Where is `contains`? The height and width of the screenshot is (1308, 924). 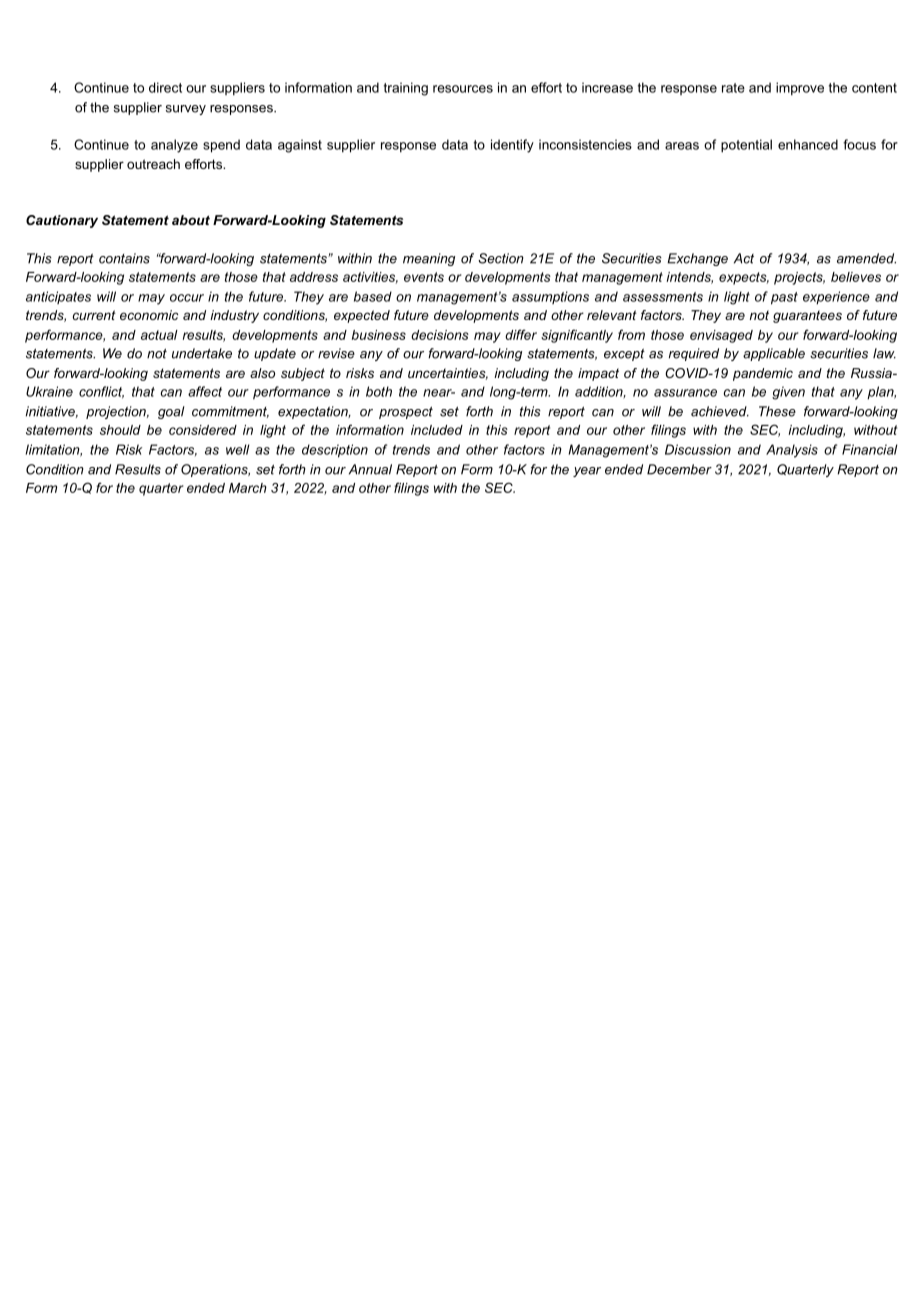
contains is located at coordinates (124, 258).
